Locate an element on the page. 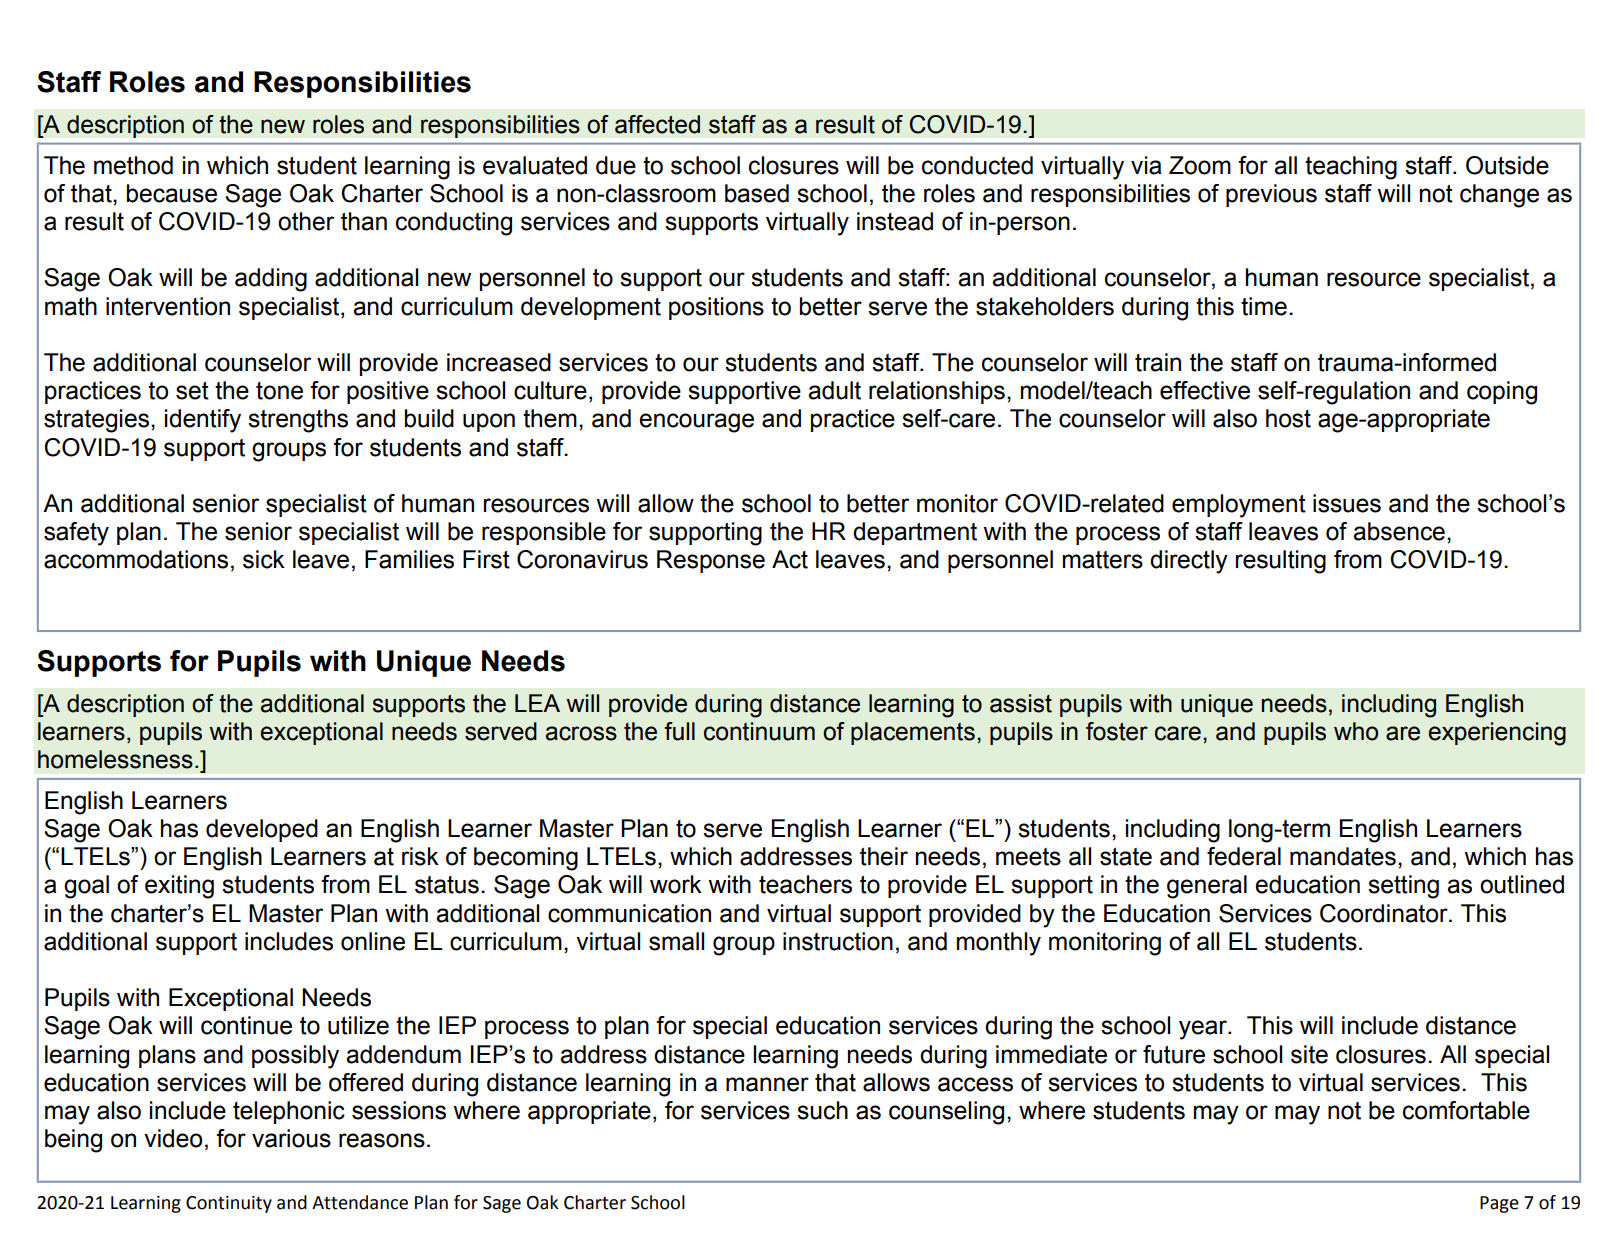 Image resolution: width=1618 pixels, height=1251 pixels. continuum is located at coordinates (759, 731).
